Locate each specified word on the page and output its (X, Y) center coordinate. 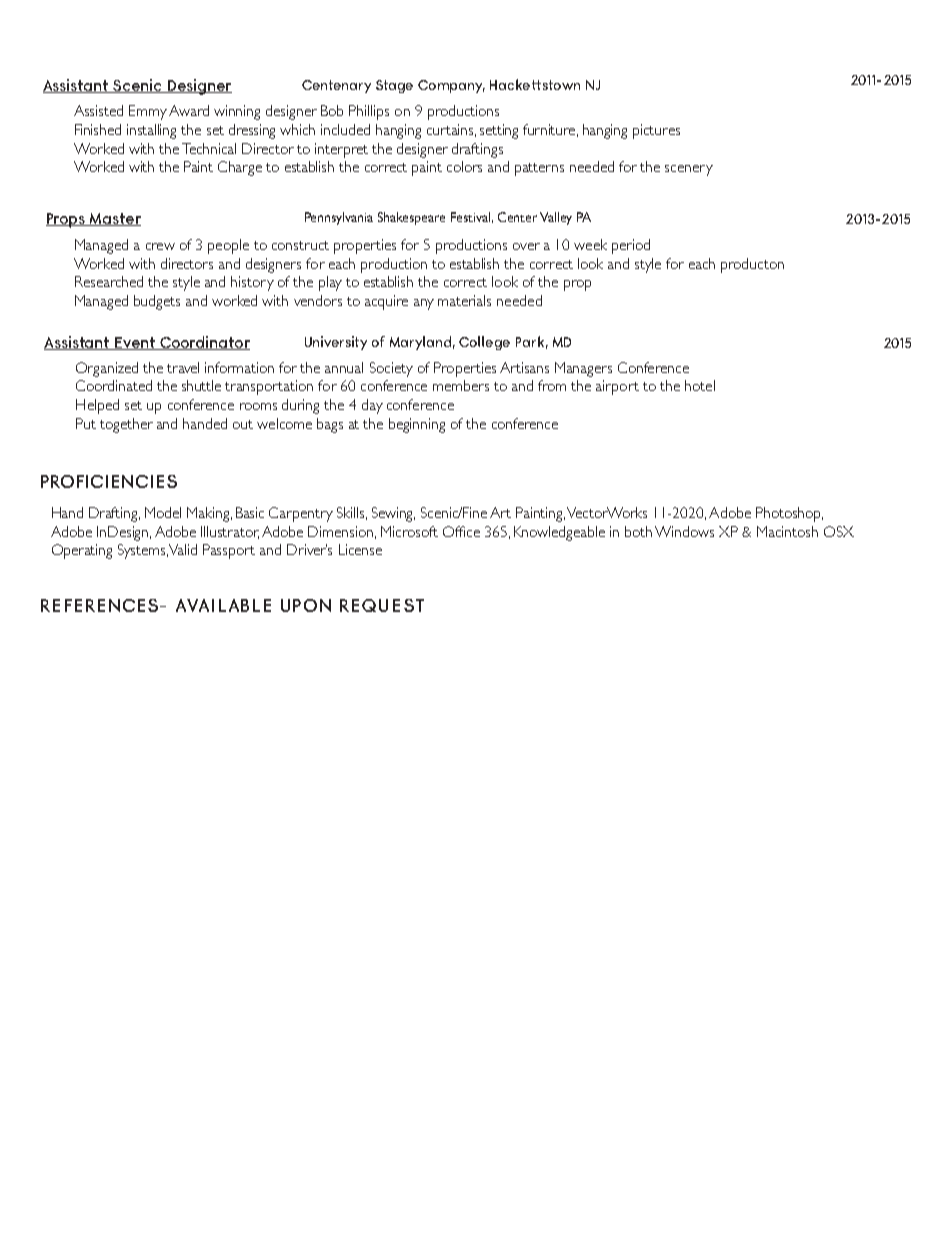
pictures (656, 131)
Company (451, 86)
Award (189, 110)
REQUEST (382, 605)
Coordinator (204, 343)
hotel (700, 385)
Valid (183, 549)
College (484, 343)
